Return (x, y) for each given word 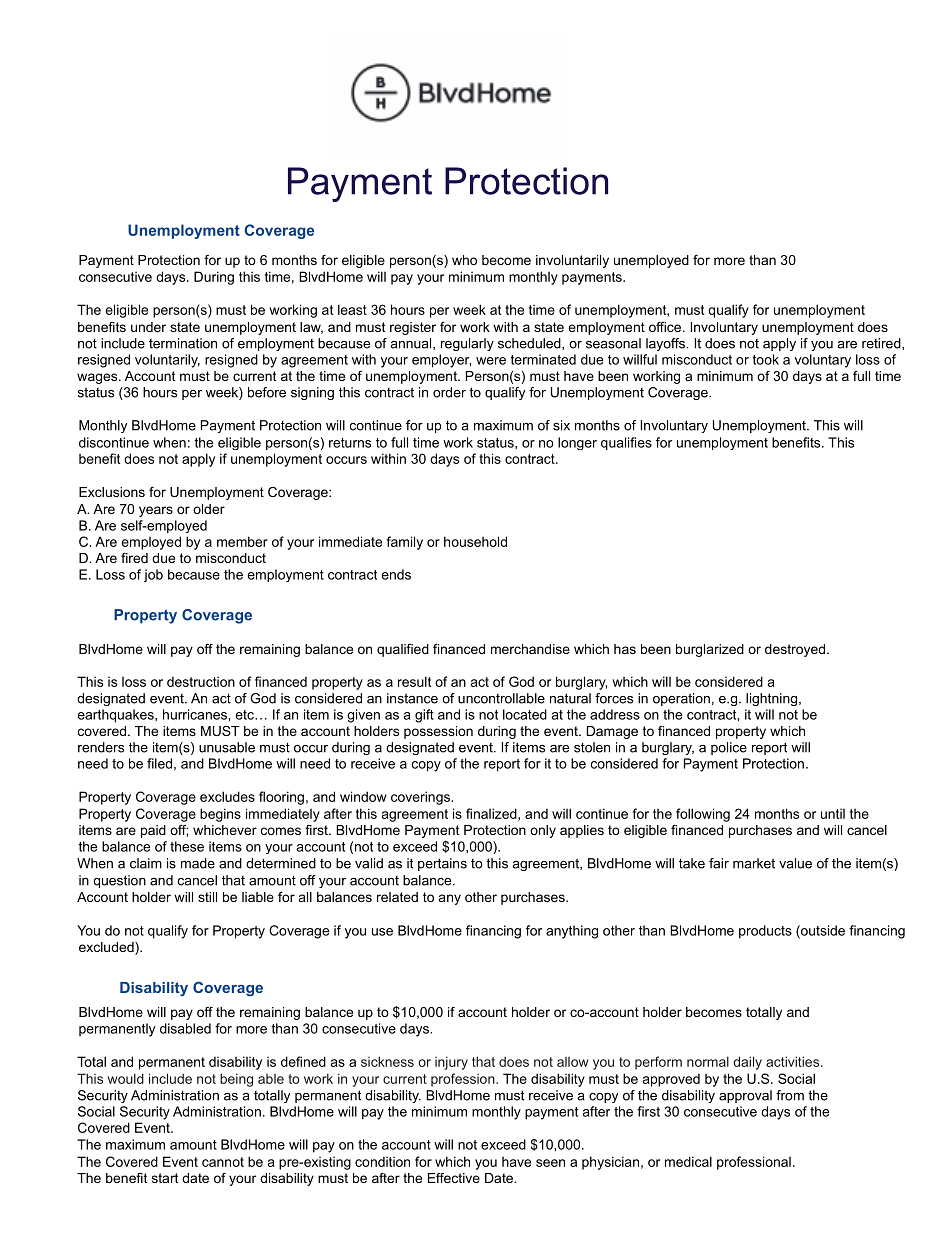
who (464, 260)
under (148, 327)
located (525, 714)
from (790, 1095)
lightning (771, 699)
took (765, 359)
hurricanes (196, 714)
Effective (454, 1178)
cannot (223, 1162)
